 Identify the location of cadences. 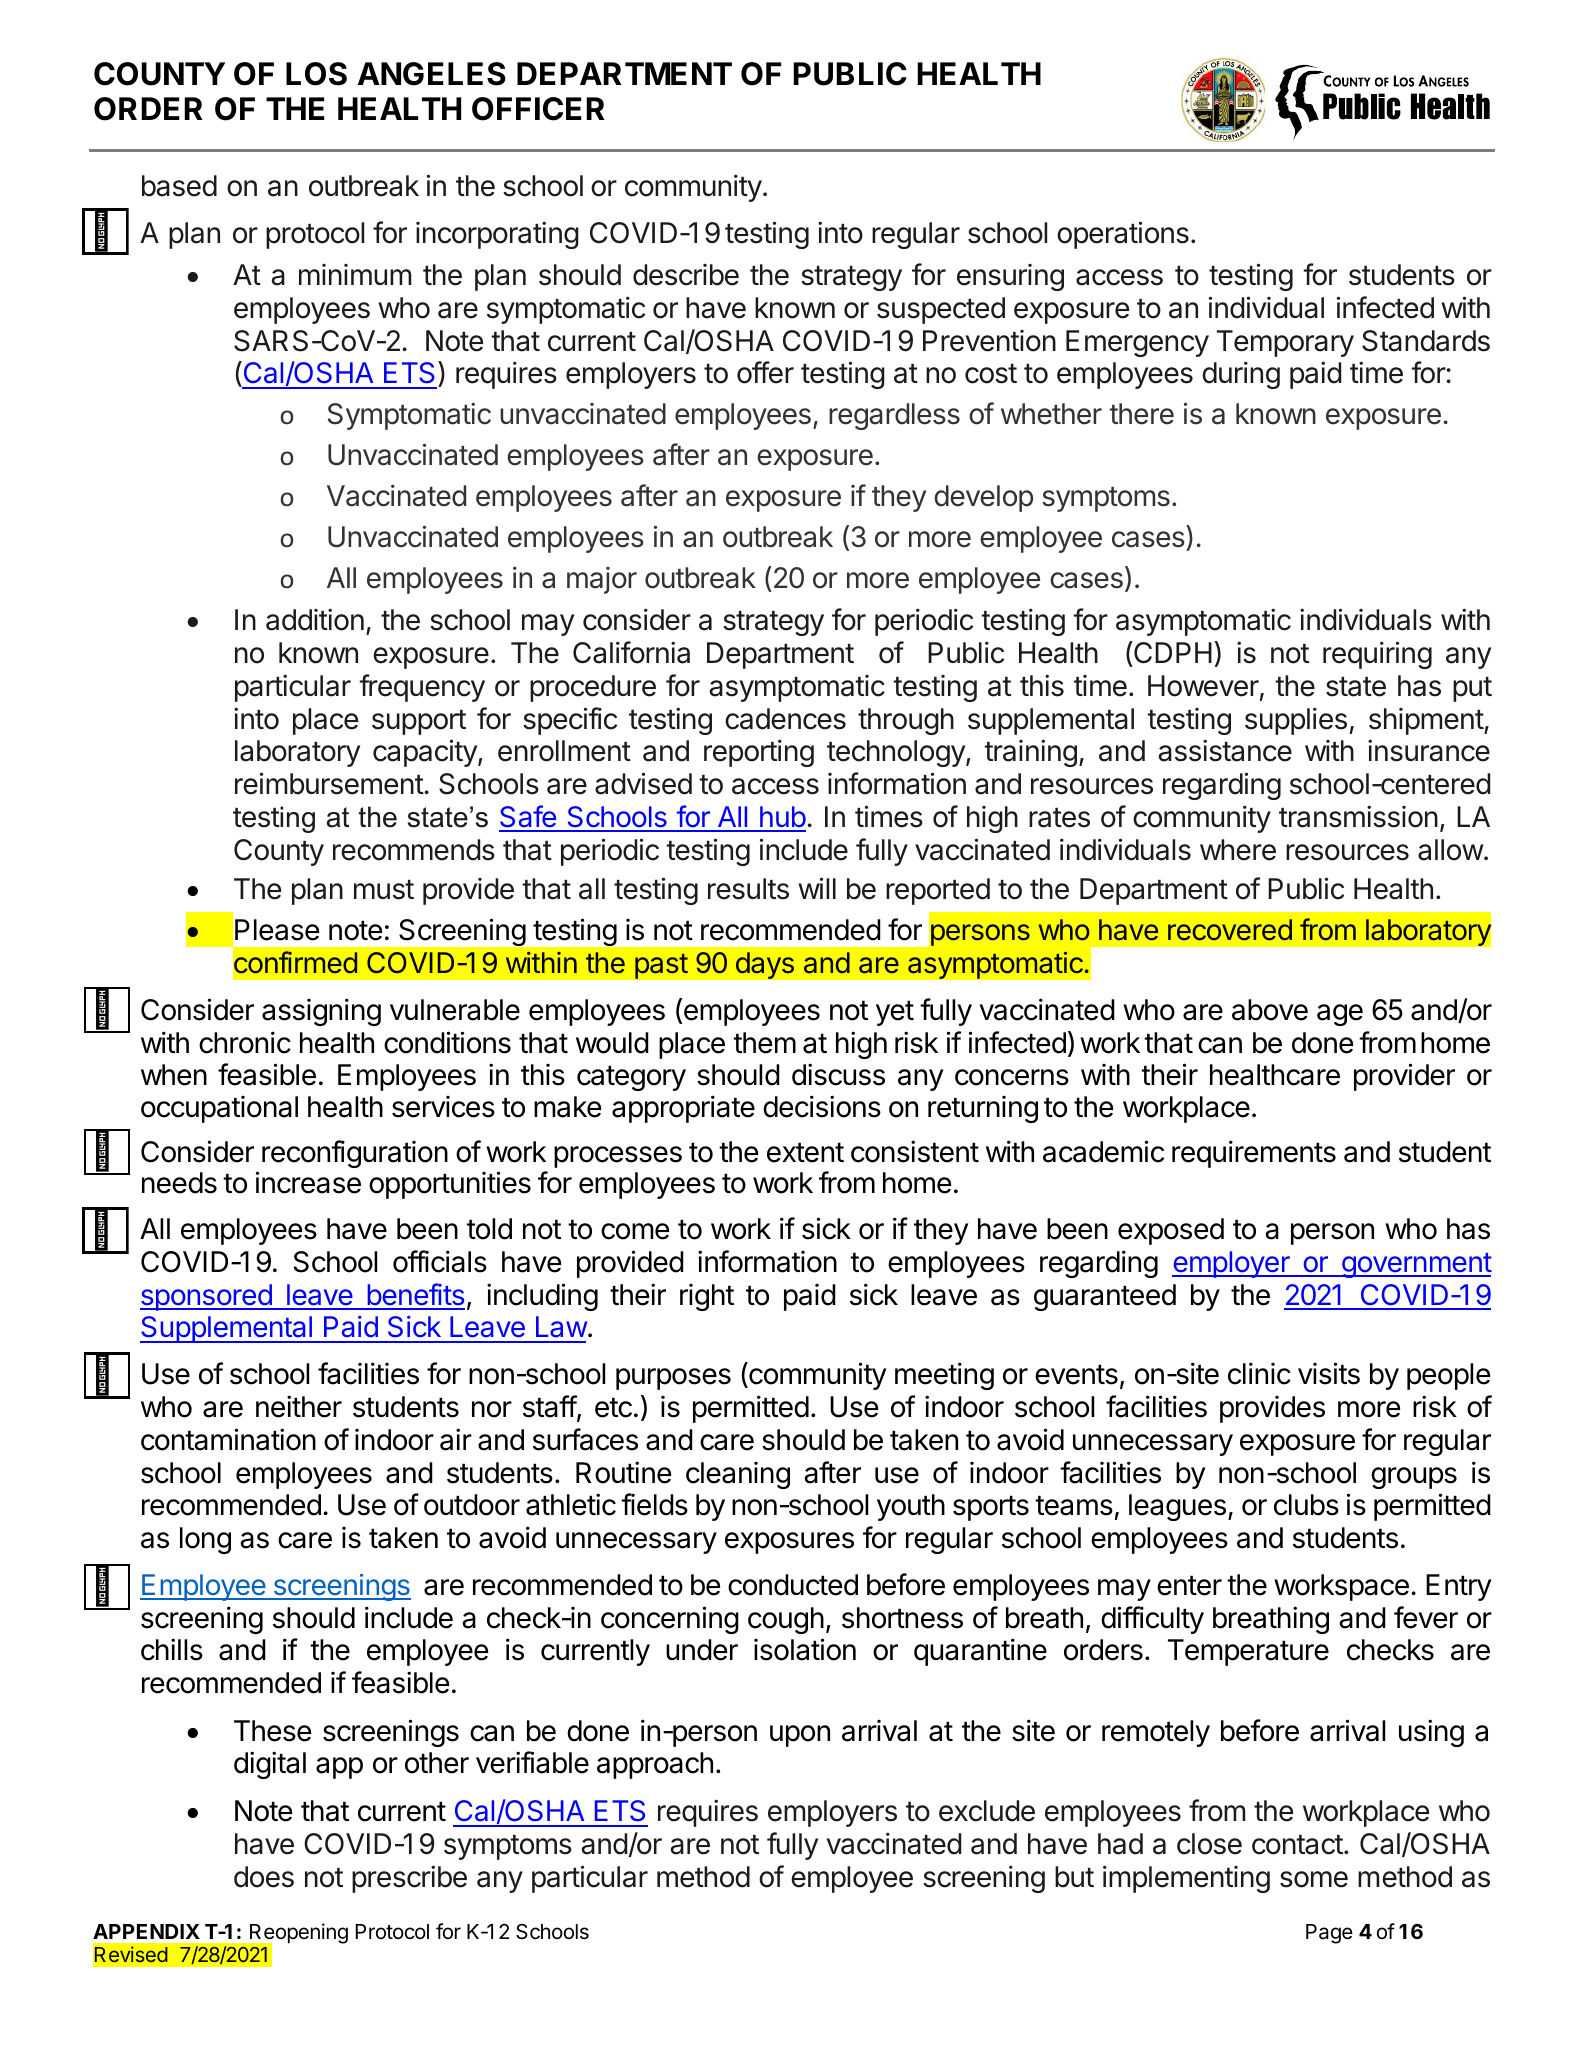
(785, 719).
